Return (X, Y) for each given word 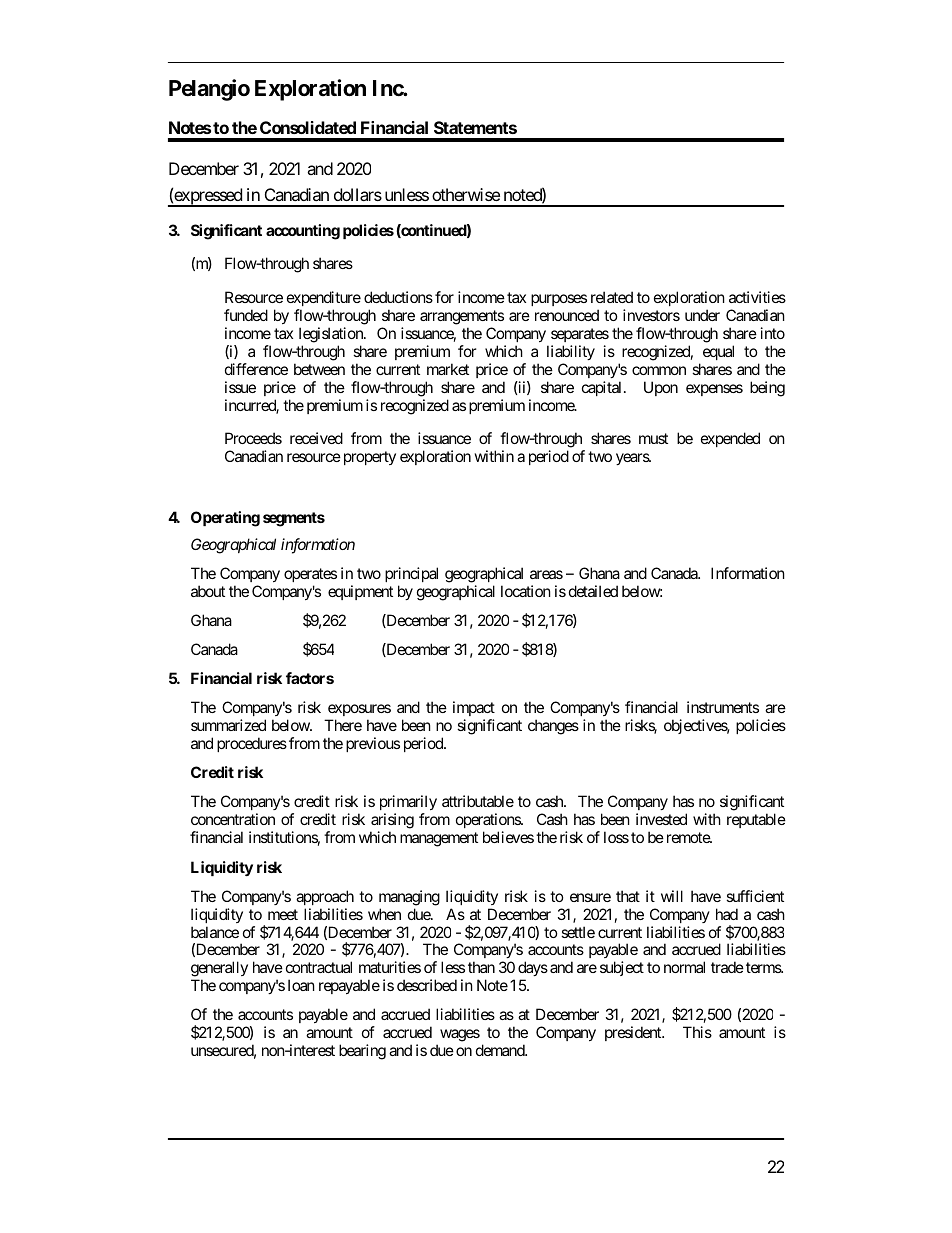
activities (757, 297)
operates (310, 575)
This (697, 1032)
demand (501, 1050)
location (526, 591)
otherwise (466, 194)
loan (301, 985)
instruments (723, 707)
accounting (303, 232)
